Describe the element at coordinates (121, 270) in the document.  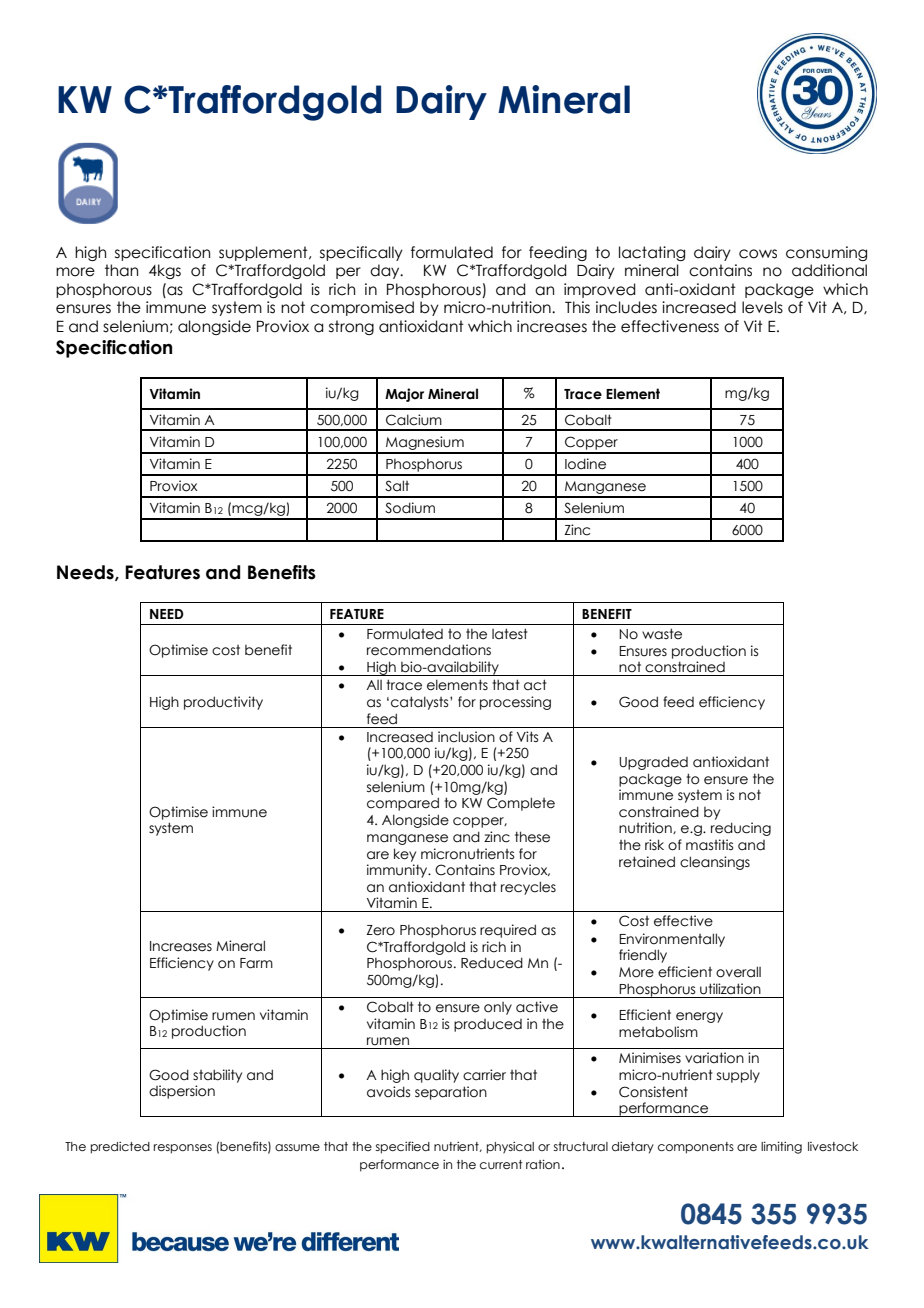
I see `than` at that location.
